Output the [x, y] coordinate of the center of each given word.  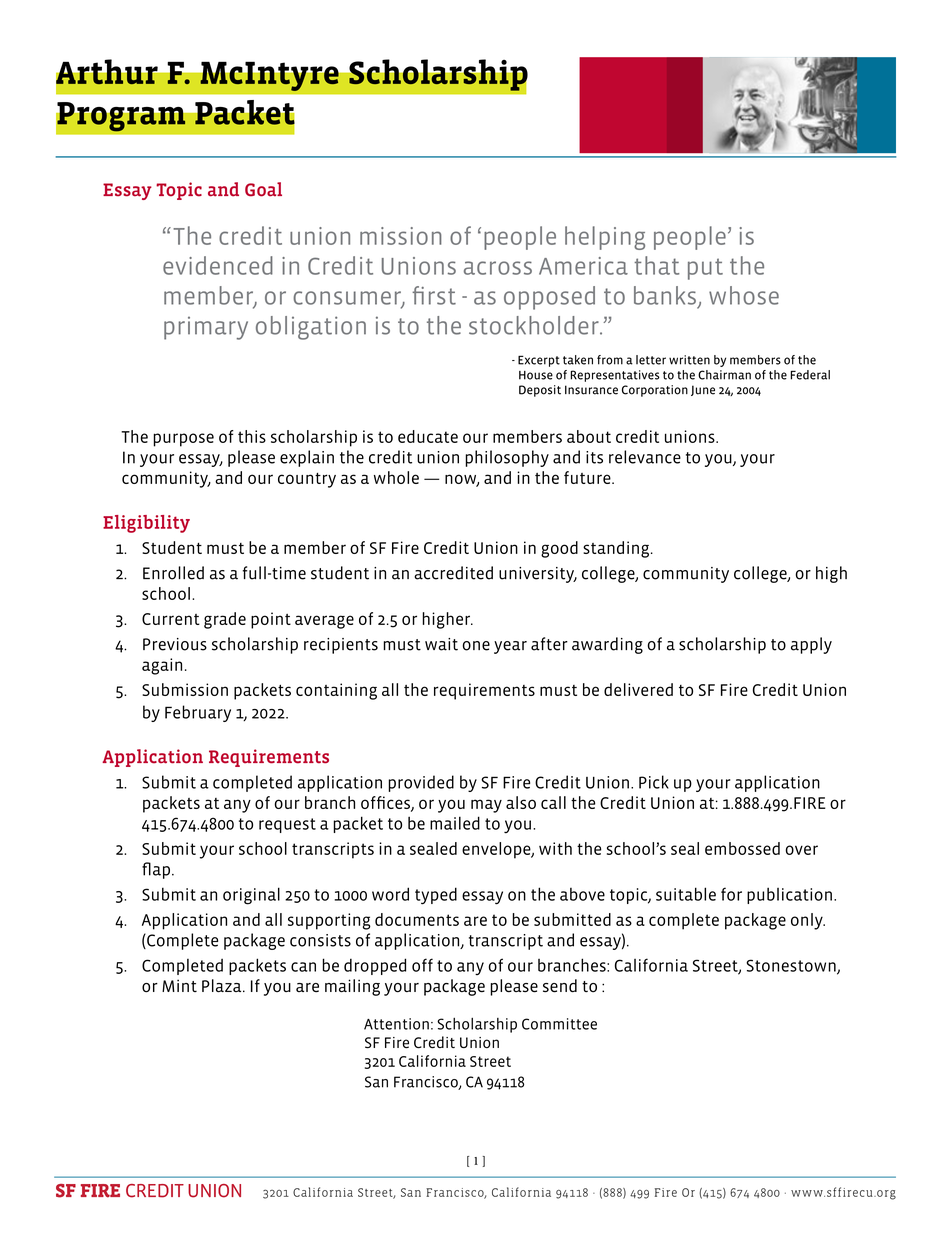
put [705, 269]
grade [225, 620]
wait [441, 644]
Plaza [223, 986]
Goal [263, 189]
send [560, 986]
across [498, 268]
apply [811, 645]
